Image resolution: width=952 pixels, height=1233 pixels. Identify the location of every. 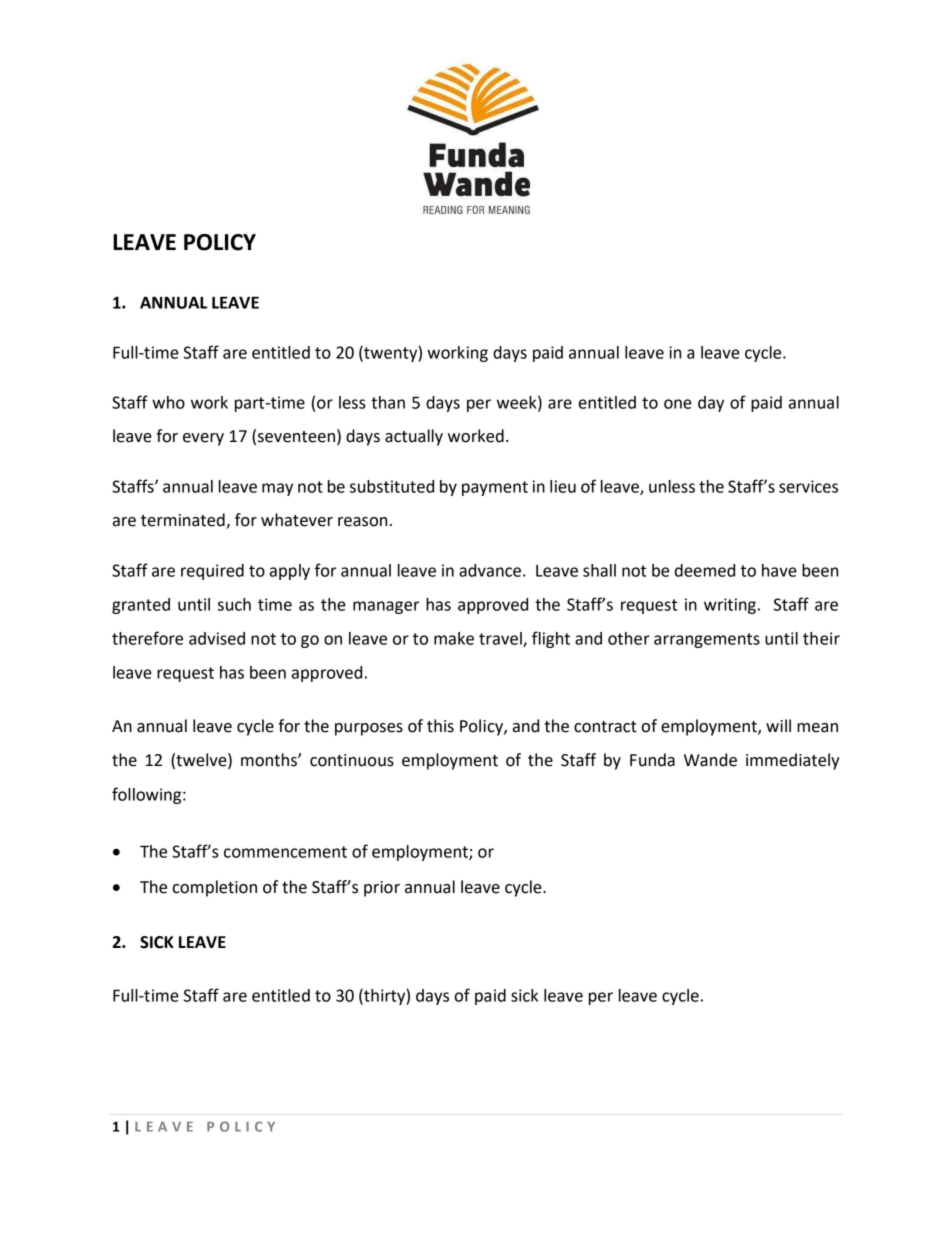
(203, 439).
